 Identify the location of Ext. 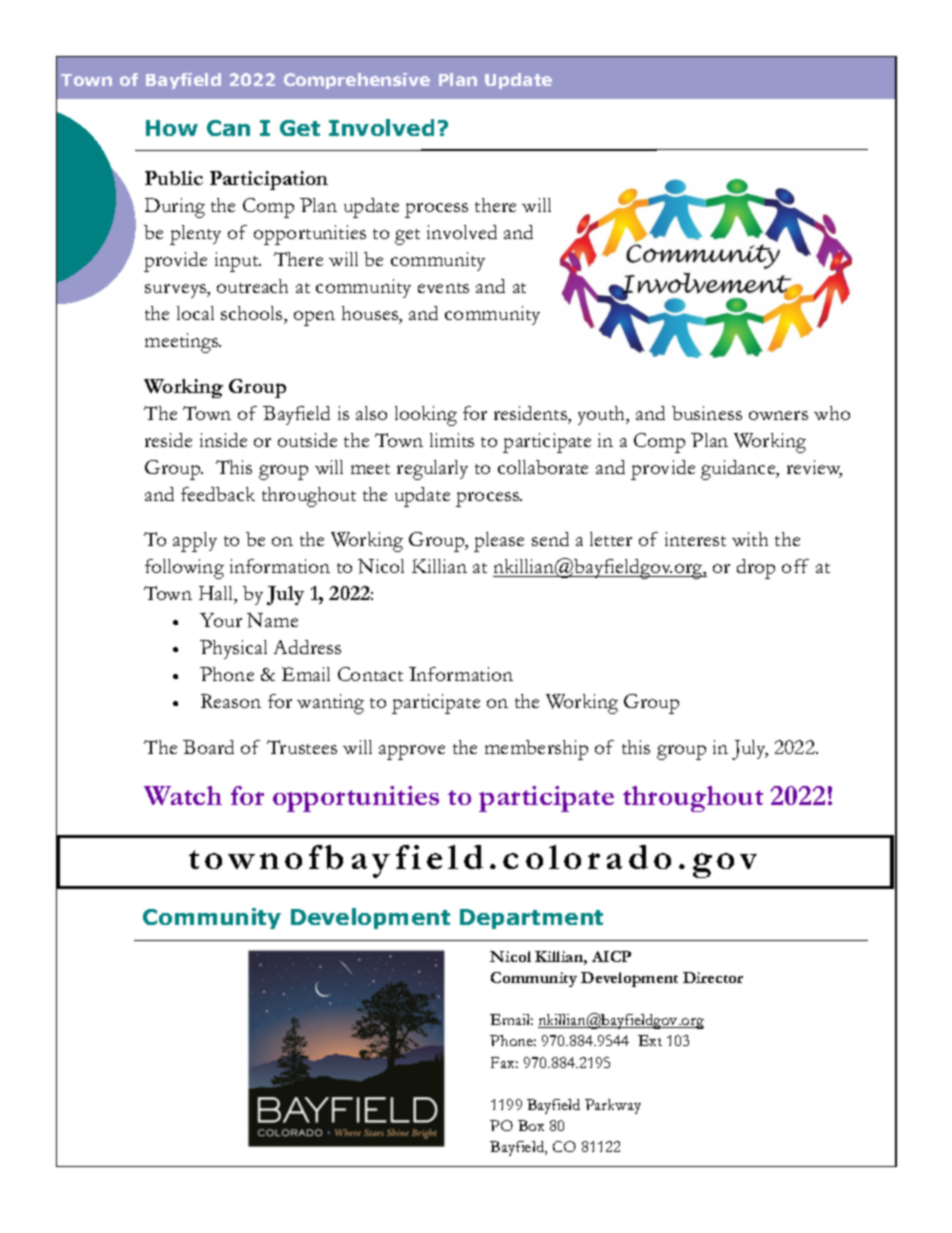
(650, 1040).
